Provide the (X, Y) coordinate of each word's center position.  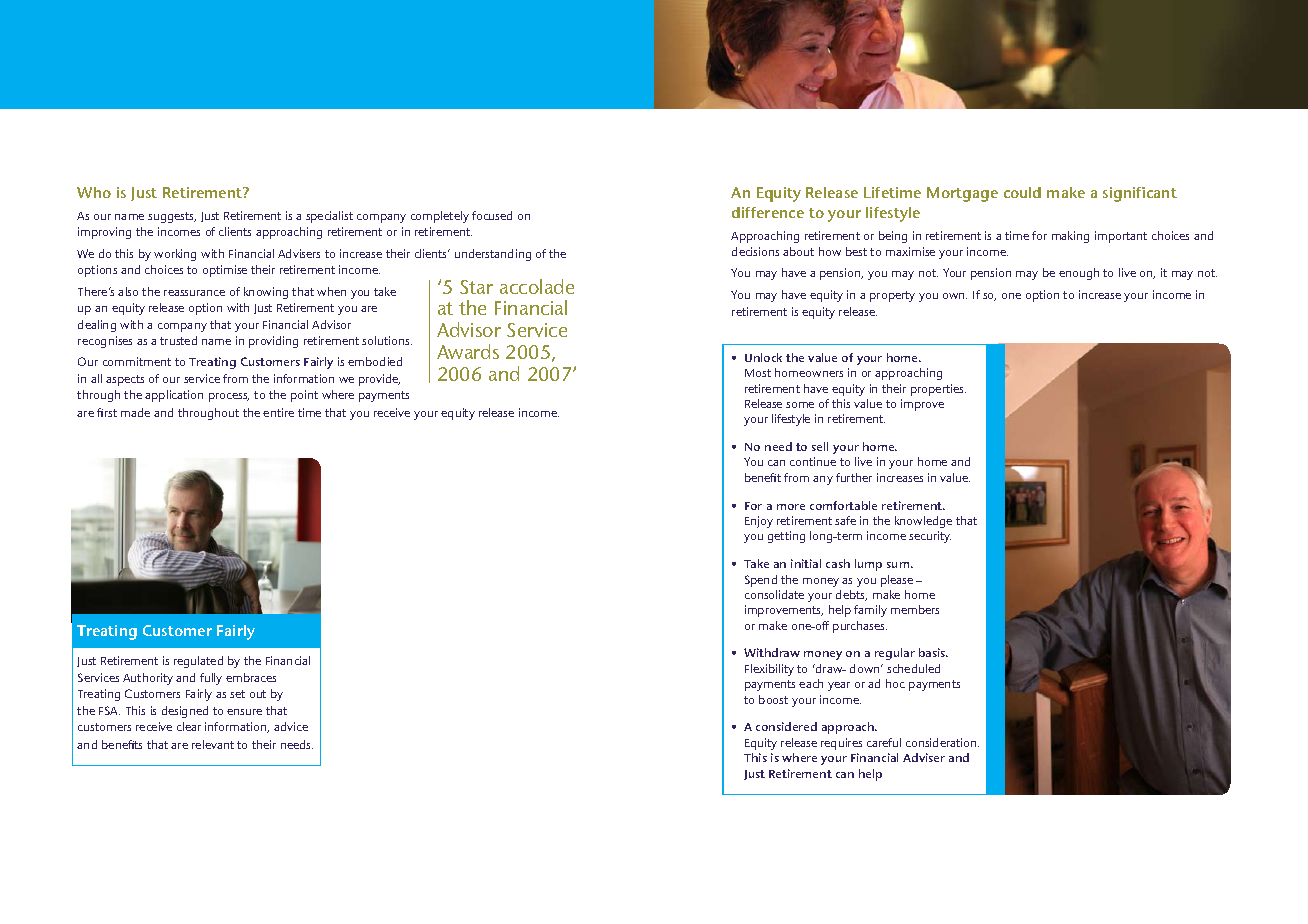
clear (189, 726)
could (1022, 192)
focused (492, 215)
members (915, 609)
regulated (198, 662)
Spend (761, 581)
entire (278, 412)
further (854, 477)
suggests (172, 217)
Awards (468, 351)
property (892, 296)
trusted (178, 340)
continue (813, 461)
